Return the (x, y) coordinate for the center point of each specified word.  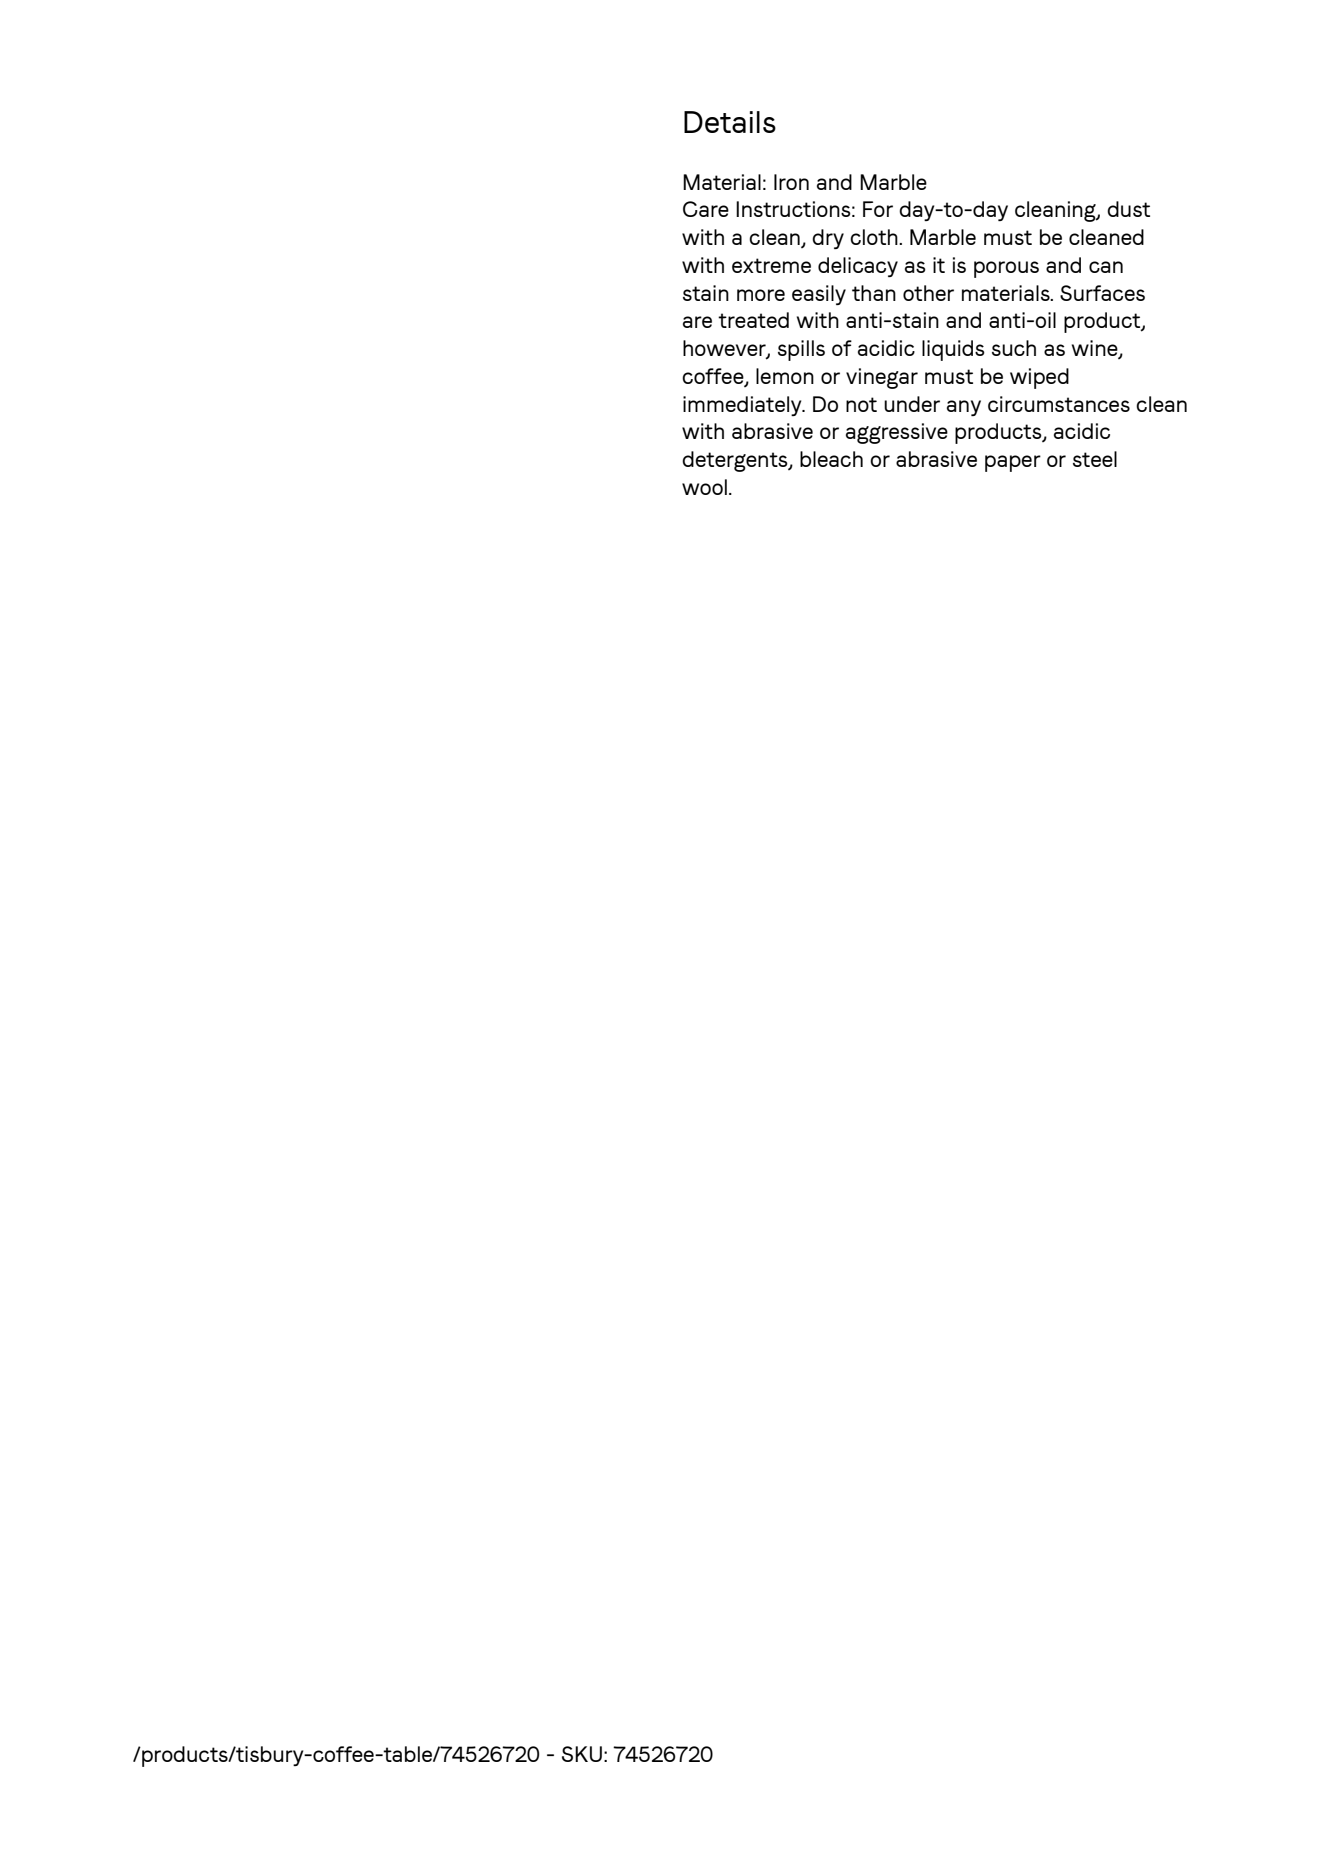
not (861, 404)
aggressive (897, 433)
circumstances (1059, 404)
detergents (736, 461)
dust (1128, 209)
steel (1095, 459)
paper (1013, 463)
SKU (582, 1754)
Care (706, 209)
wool (704, 487)
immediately (743, 406)
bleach (831, 459)
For (878, 209)
